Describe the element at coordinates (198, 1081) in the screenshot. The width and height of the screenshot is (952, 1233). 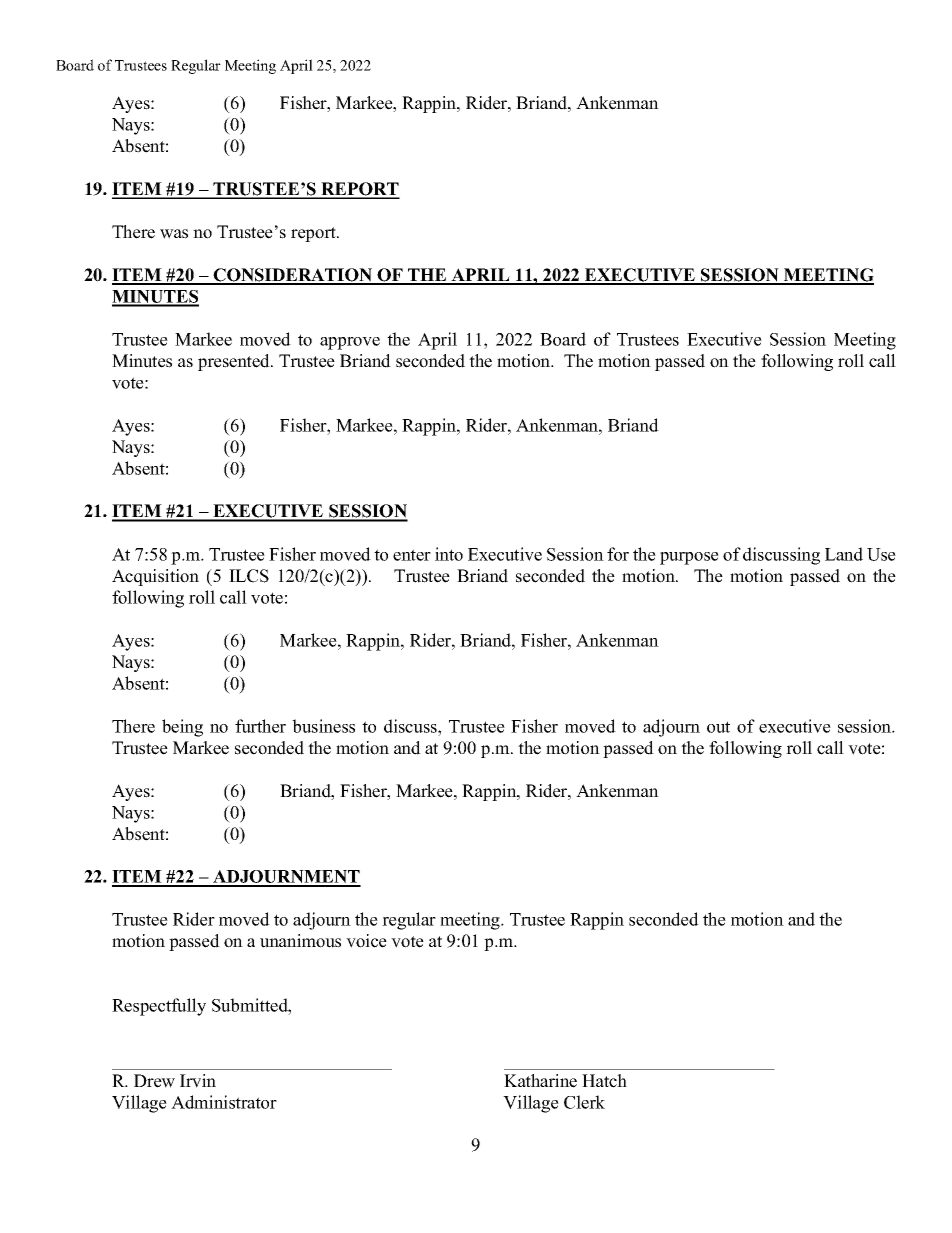
I see `Irvin` at that location.
